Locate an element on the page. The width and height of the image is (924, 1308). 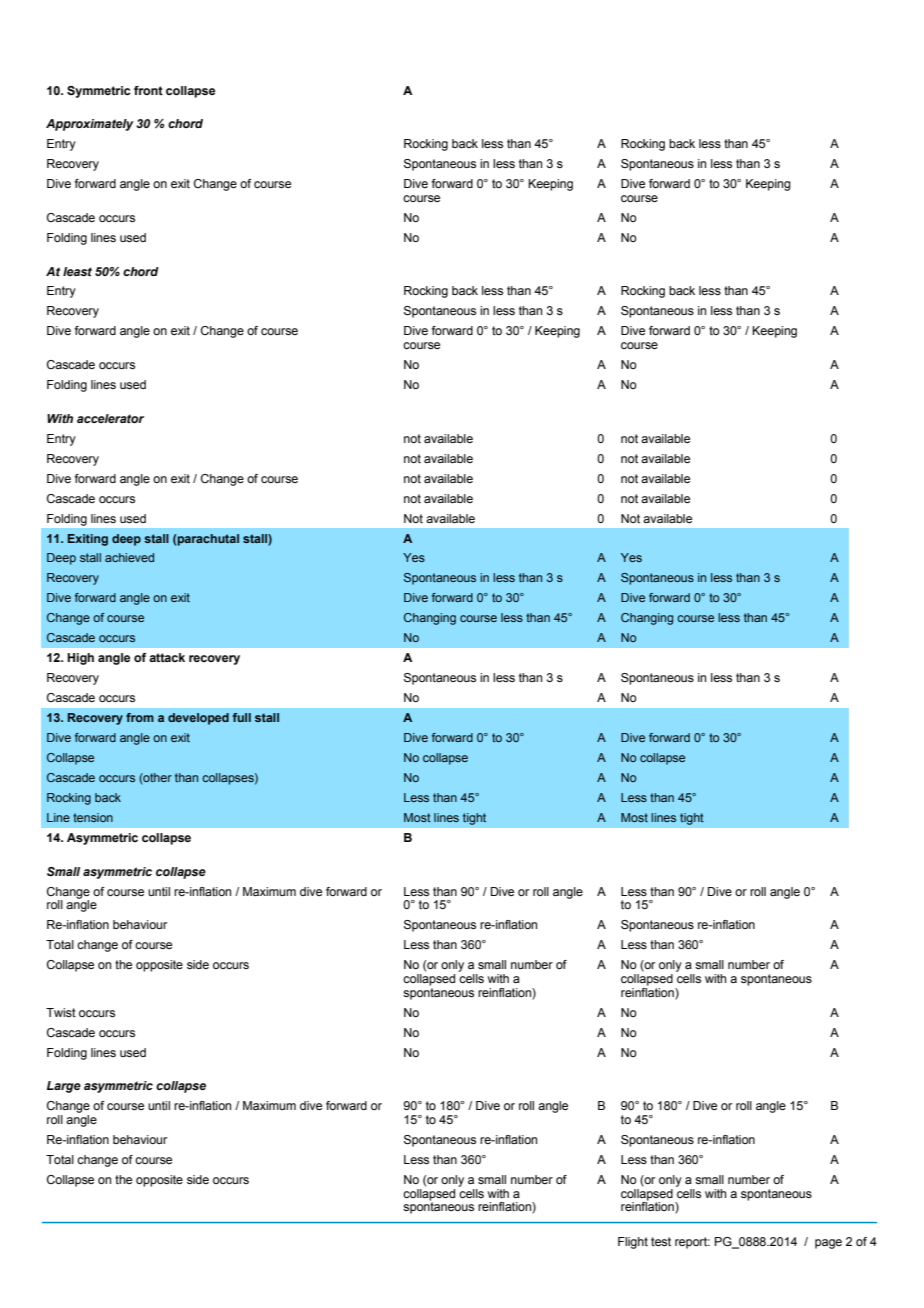
front is located at coordinates (148, 90).
